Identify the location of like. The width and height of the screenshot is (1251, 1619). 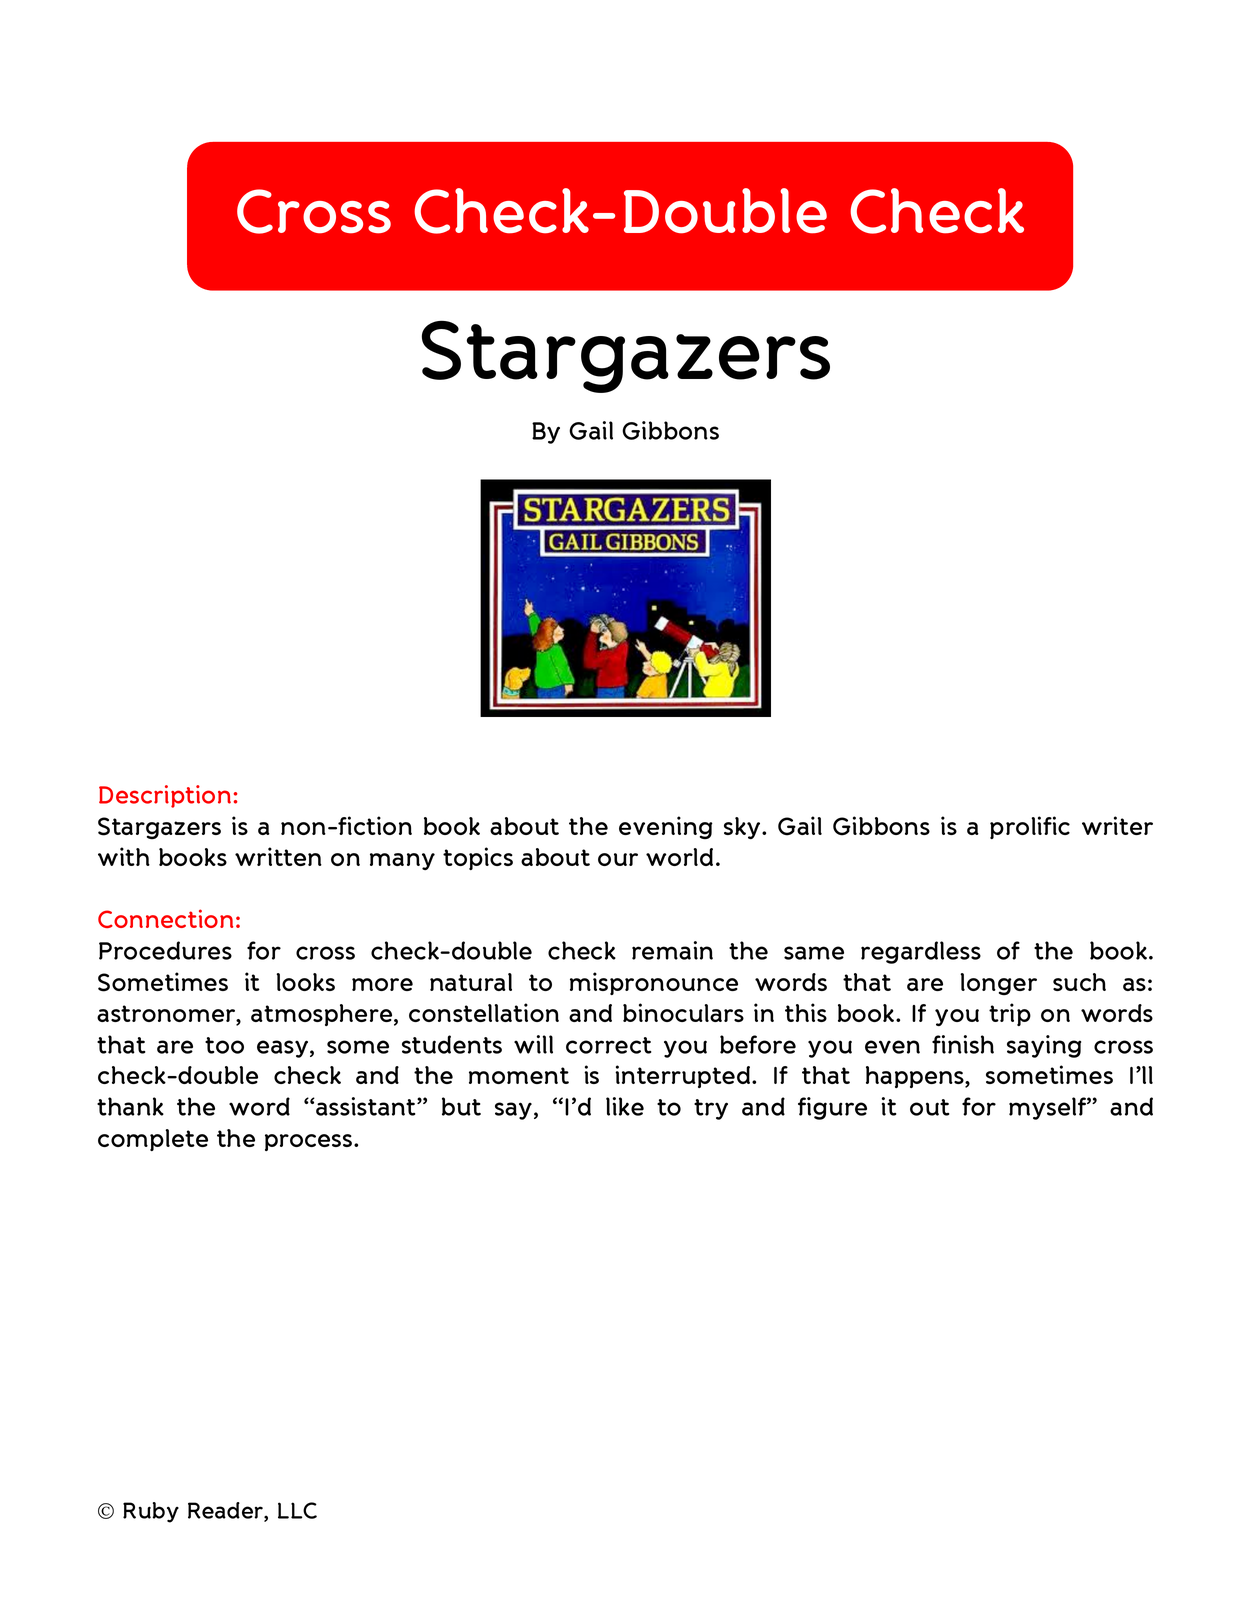
(625, 1106).
